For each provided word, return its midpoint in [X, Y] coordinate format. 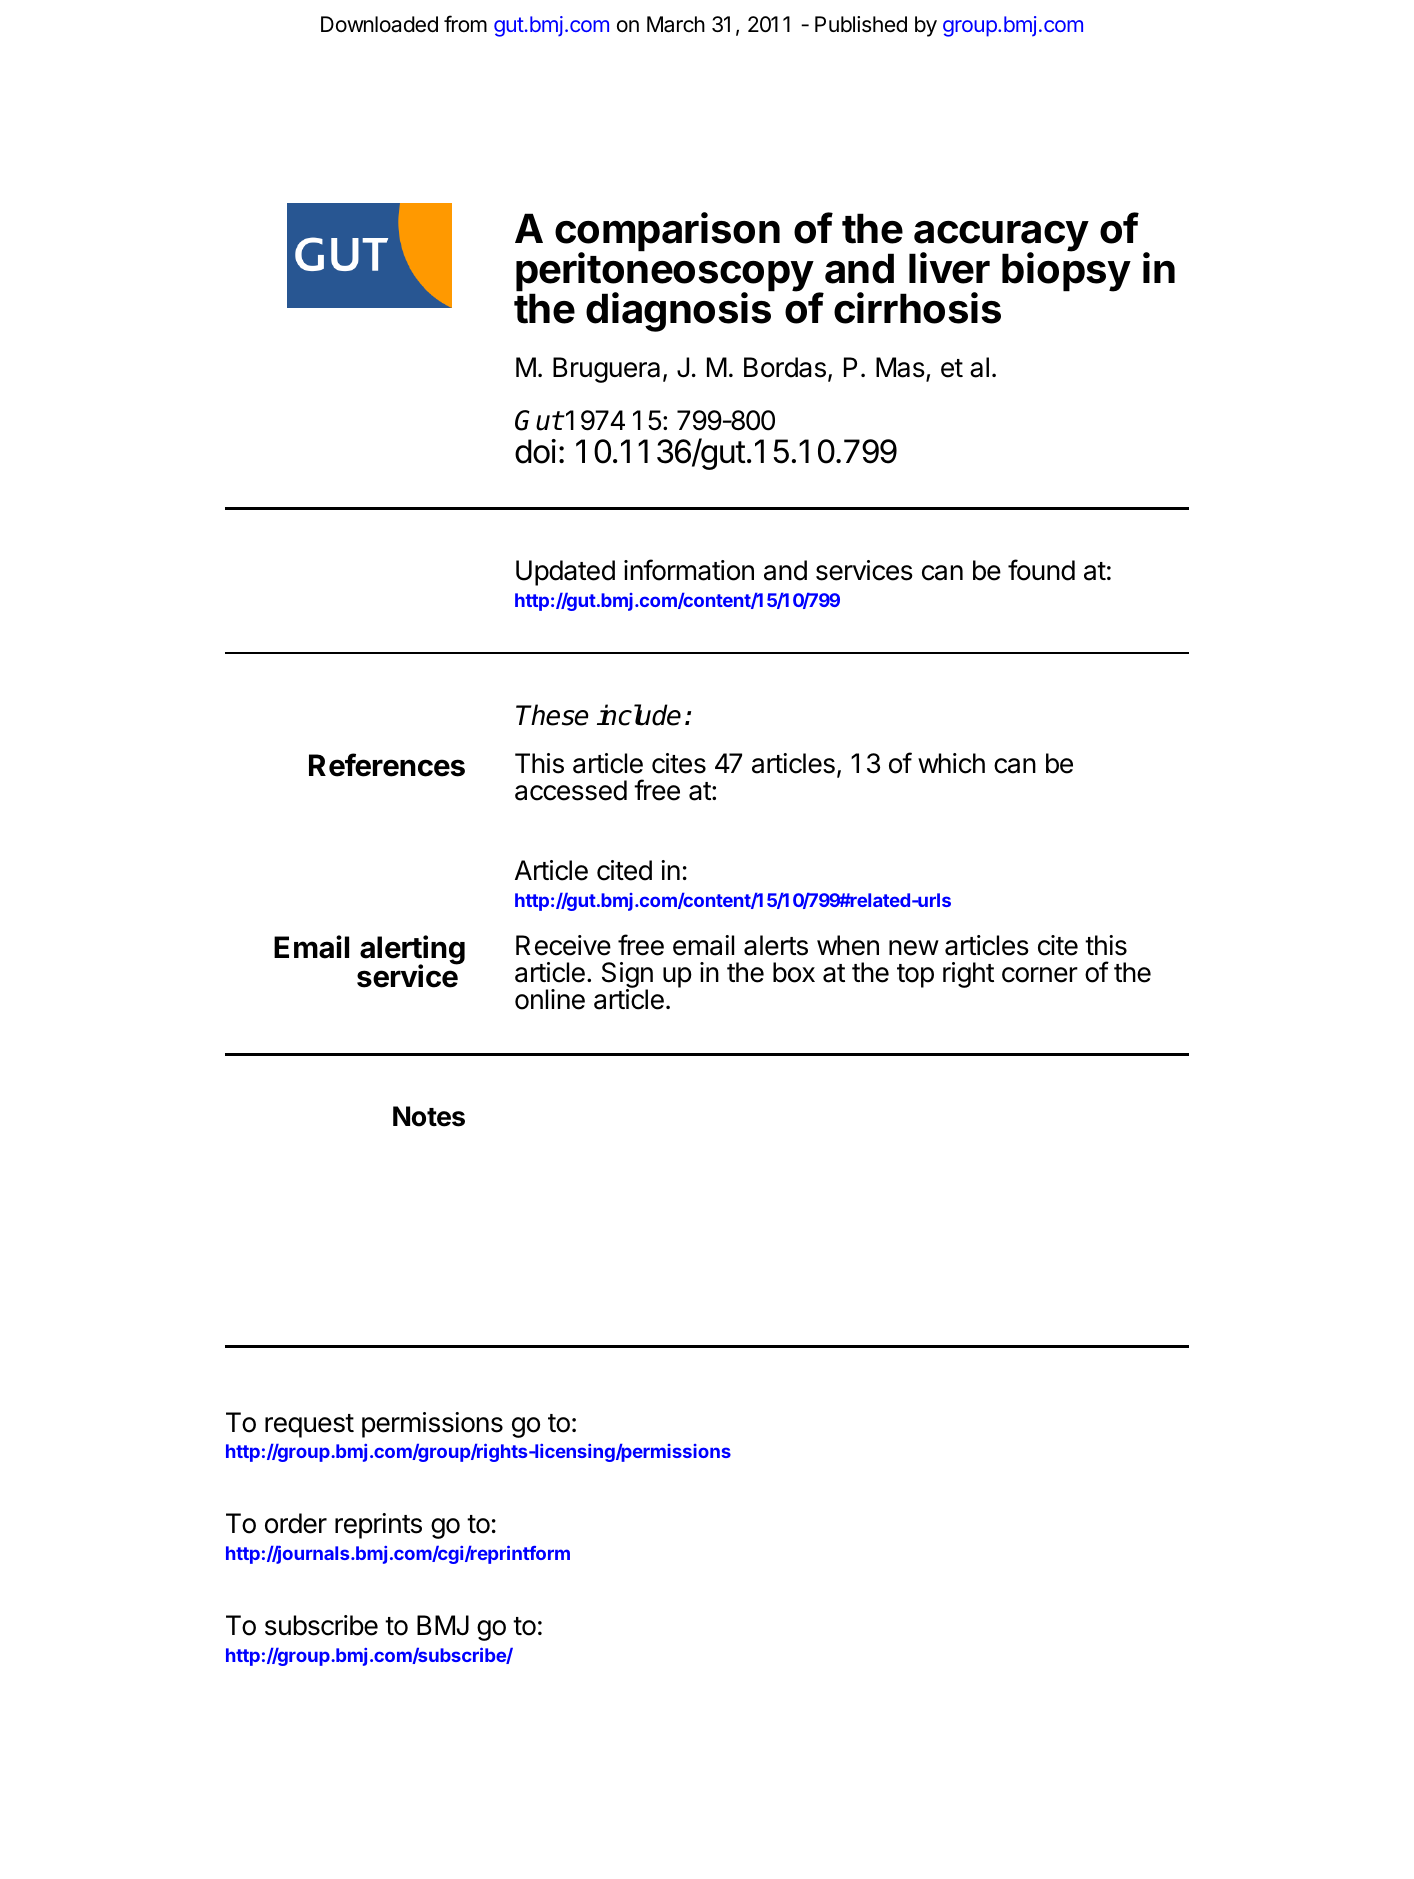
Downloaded [379, 24]
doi [535, 451]
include [639, 715]
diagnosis [678, 312]
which [951, 763]
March [676, 24]
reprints [378, 1526]
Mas [900, 367]
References [387, 765]
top [915, 976]
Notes [429, 1116]
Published [861, 24]
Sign [627, 976]
